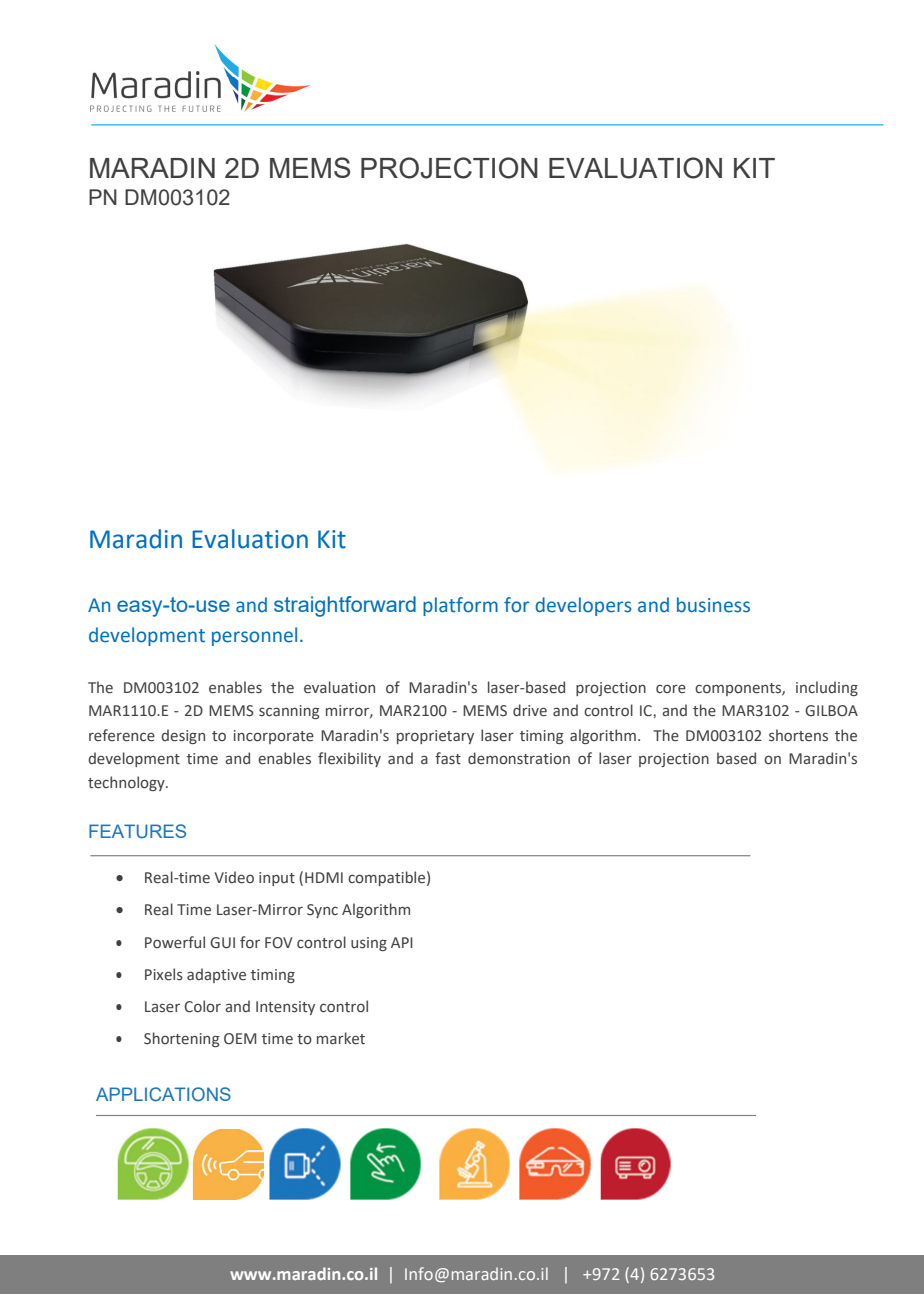 The width and height of the page is (924, 1308). I want to click on business, so click(713, 605).
